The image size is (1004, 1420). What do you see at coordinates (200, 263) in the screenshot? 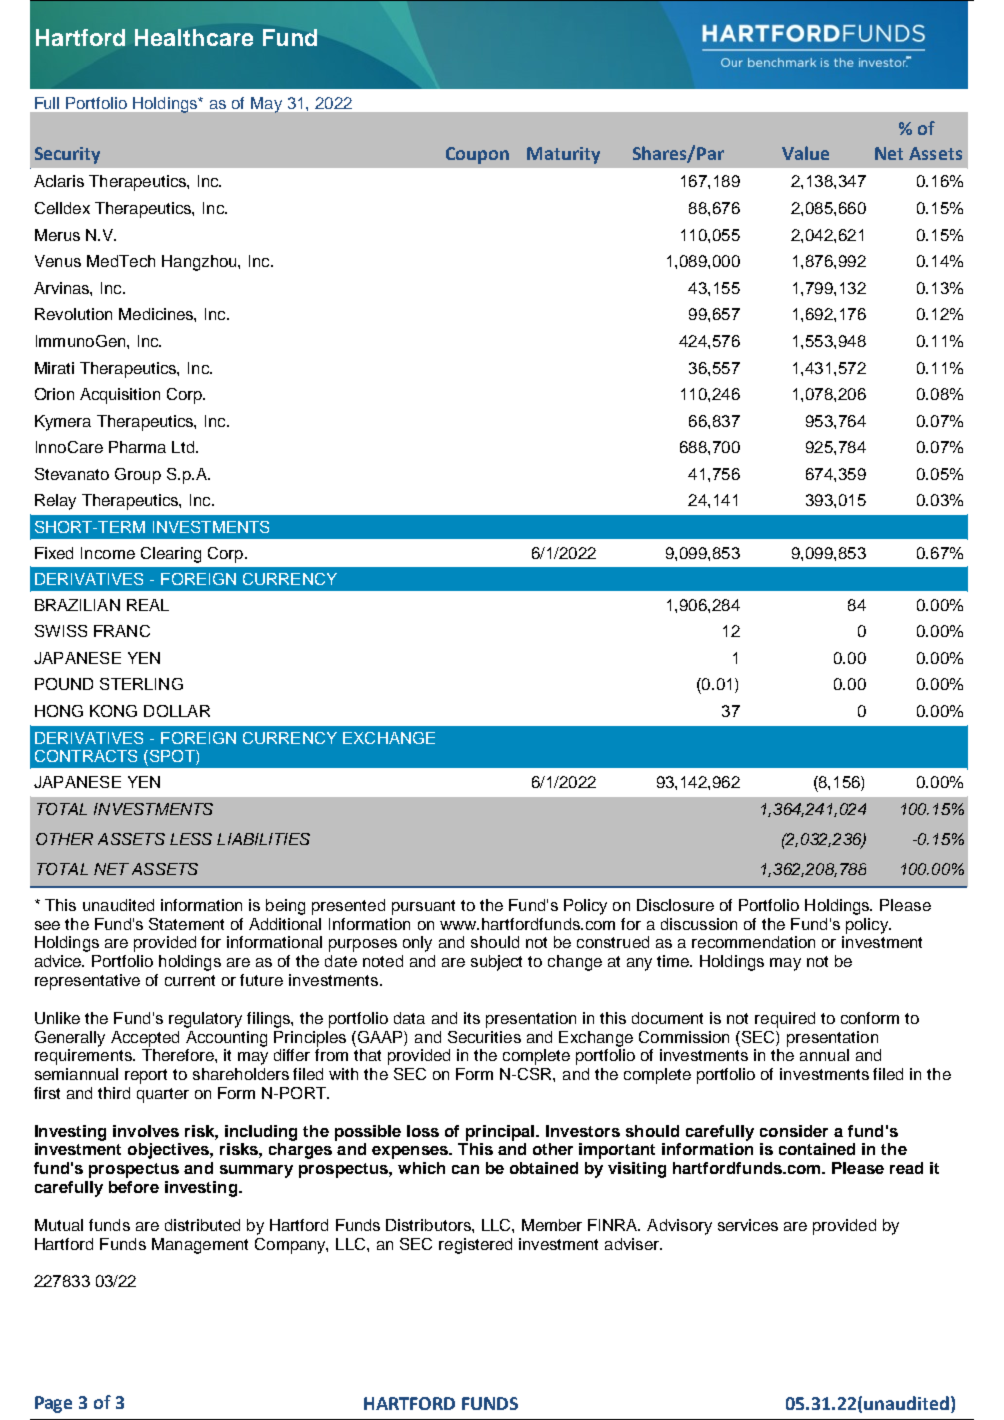
I see `Hangzhou` at bounding box center [200, 263].
